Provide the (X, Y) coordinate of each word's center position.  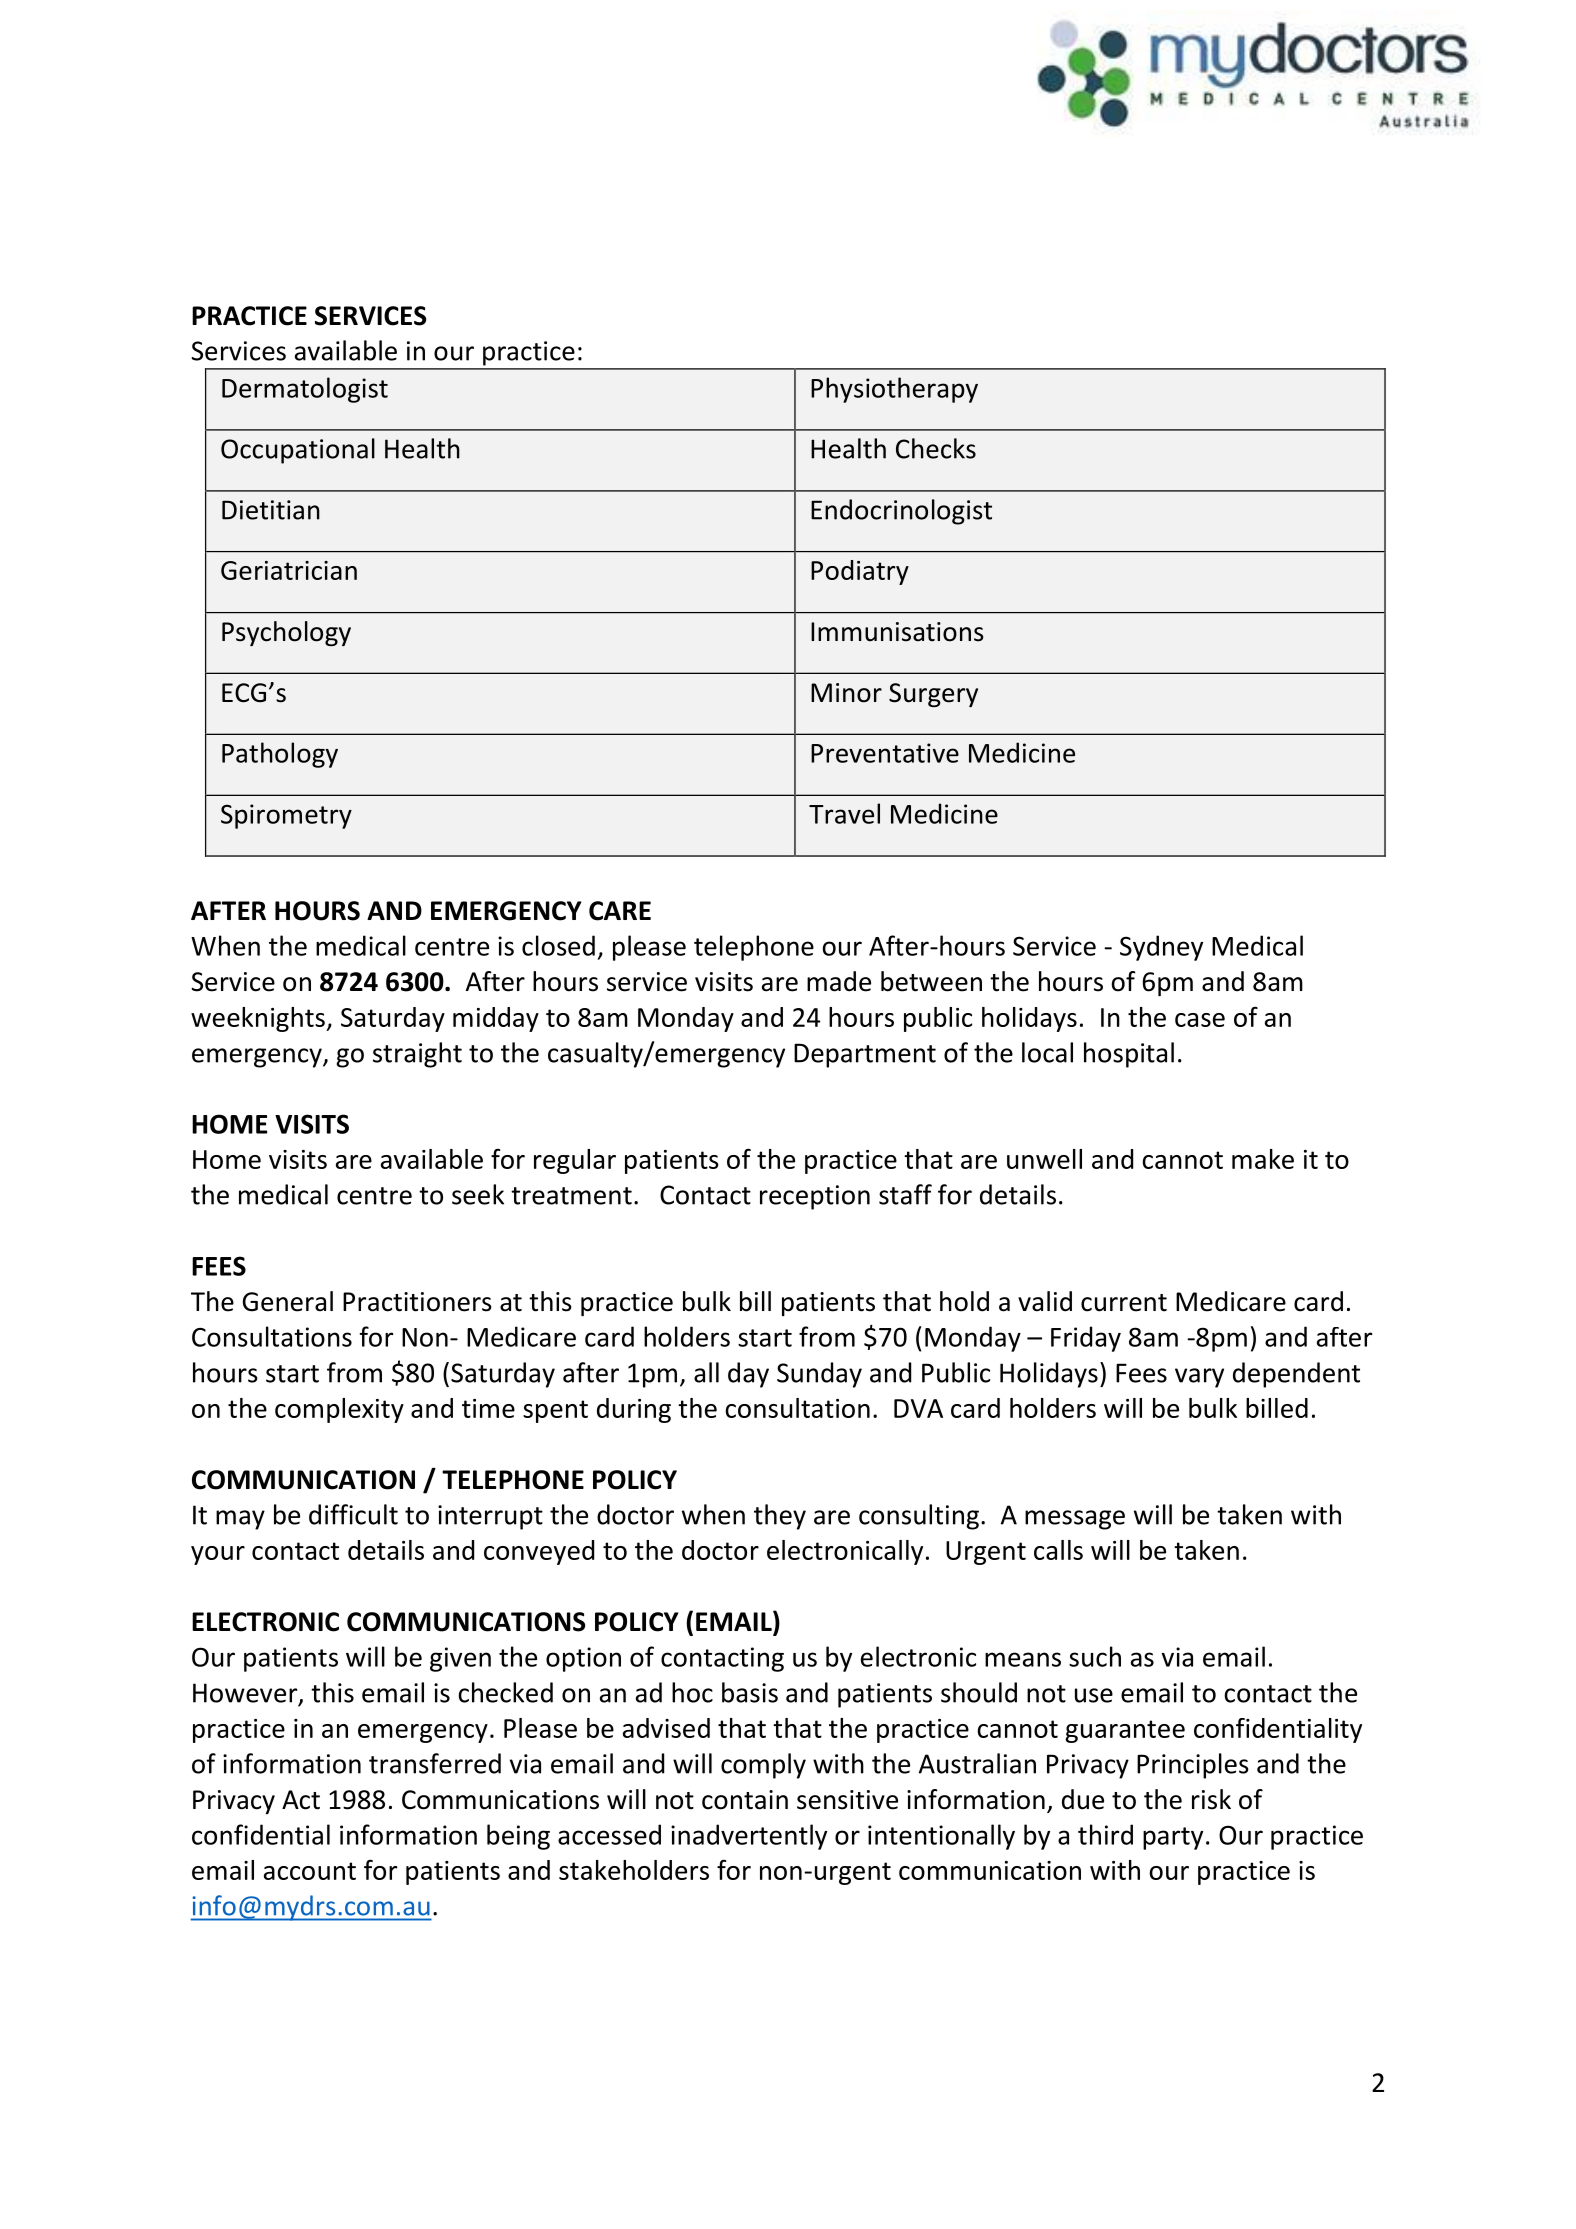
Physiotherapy (894, 390)
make (1263, 1159)
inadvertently (749, 1837)
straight (417, 1055)
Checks (936, 448)
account (310, 1871)
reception (815, 1197)
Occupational (298, 451)
